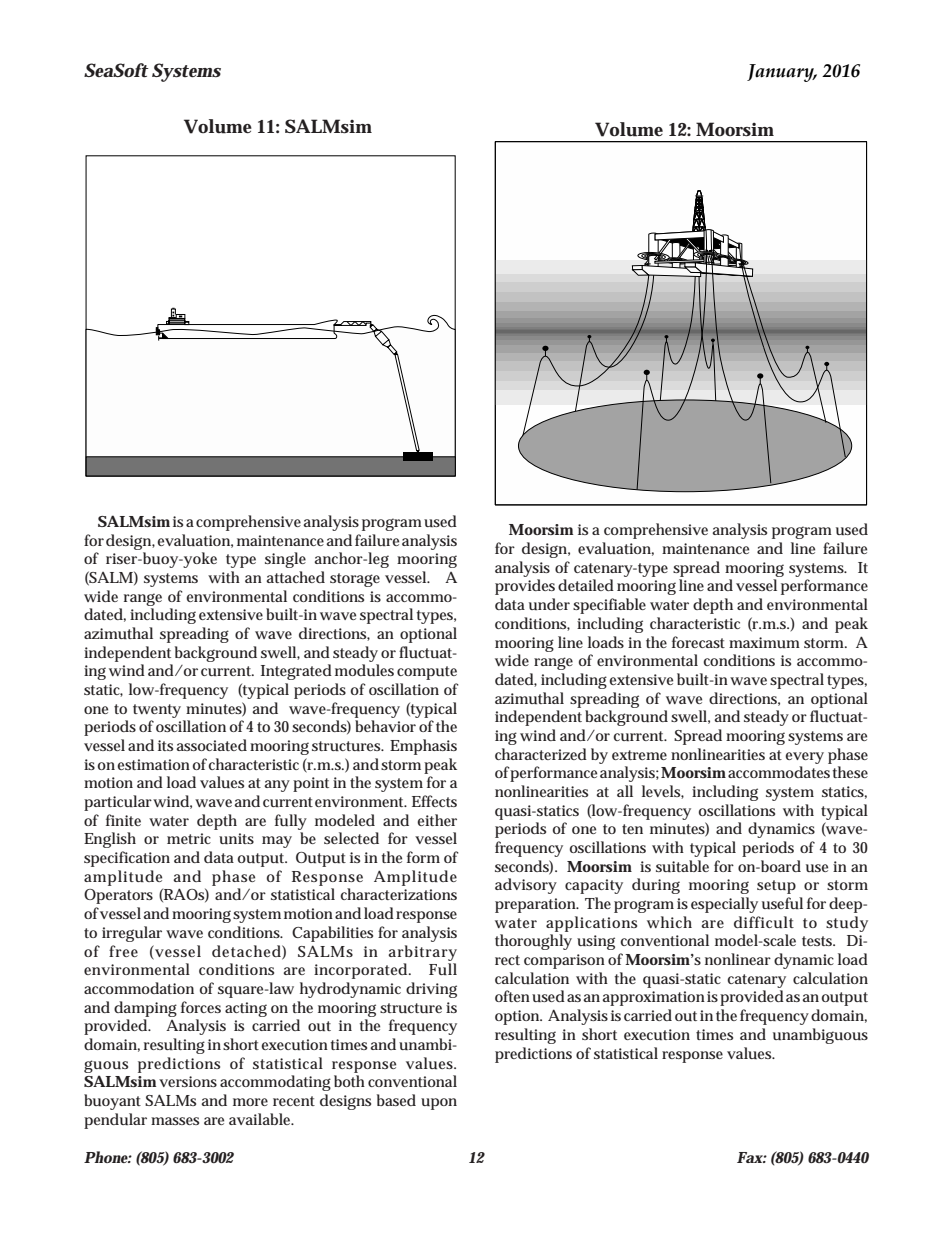 This document has height=1233, width=952. Describe the element at coordinates (385, 726) in the document. I see `behavior` at that location.
